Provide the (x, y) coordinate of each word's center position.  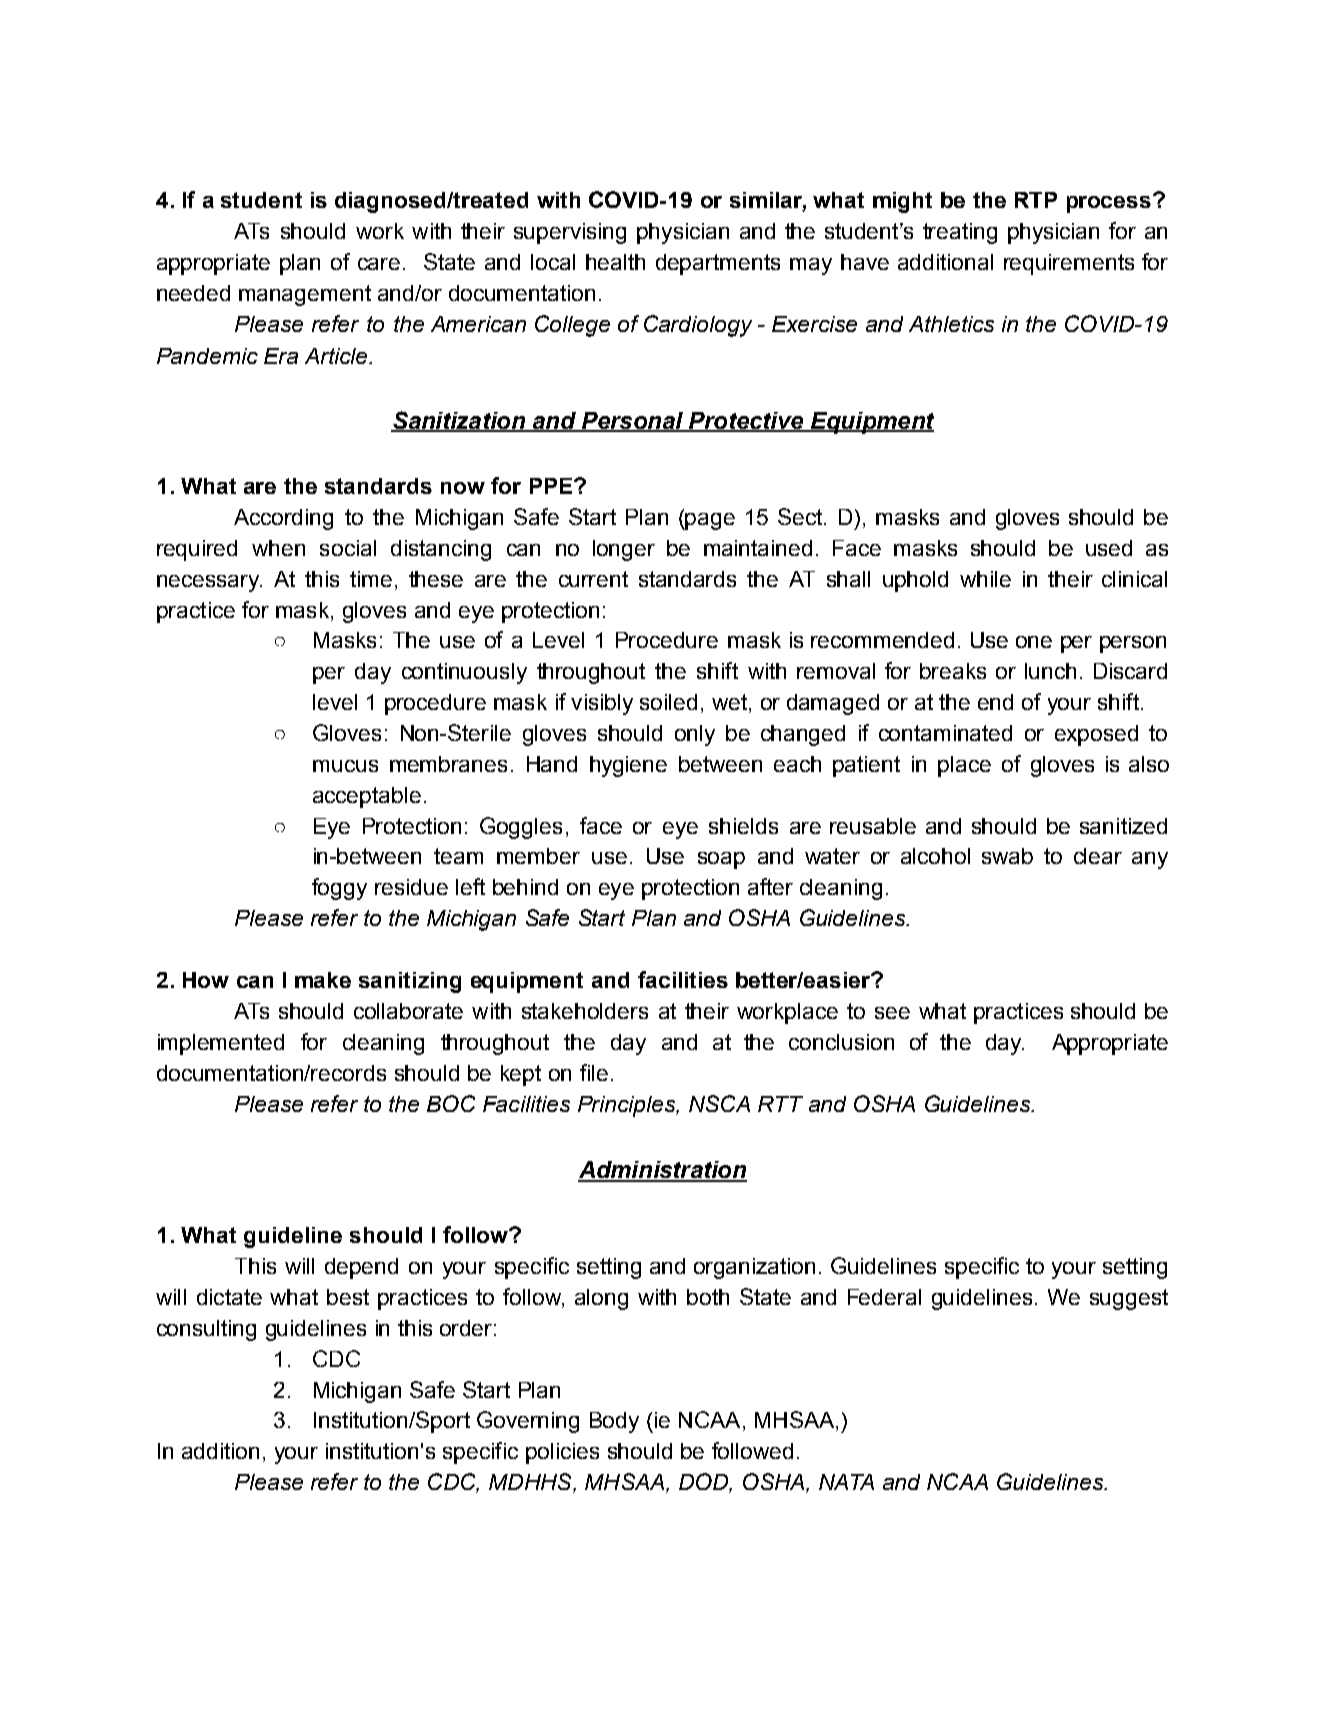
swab (1007, 856)
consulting (206, 1330)
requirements (1069, 264)
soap (721, 860)
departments (718, 264)
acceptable (367, 797)
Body (614, 1422)
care (379, 264)
